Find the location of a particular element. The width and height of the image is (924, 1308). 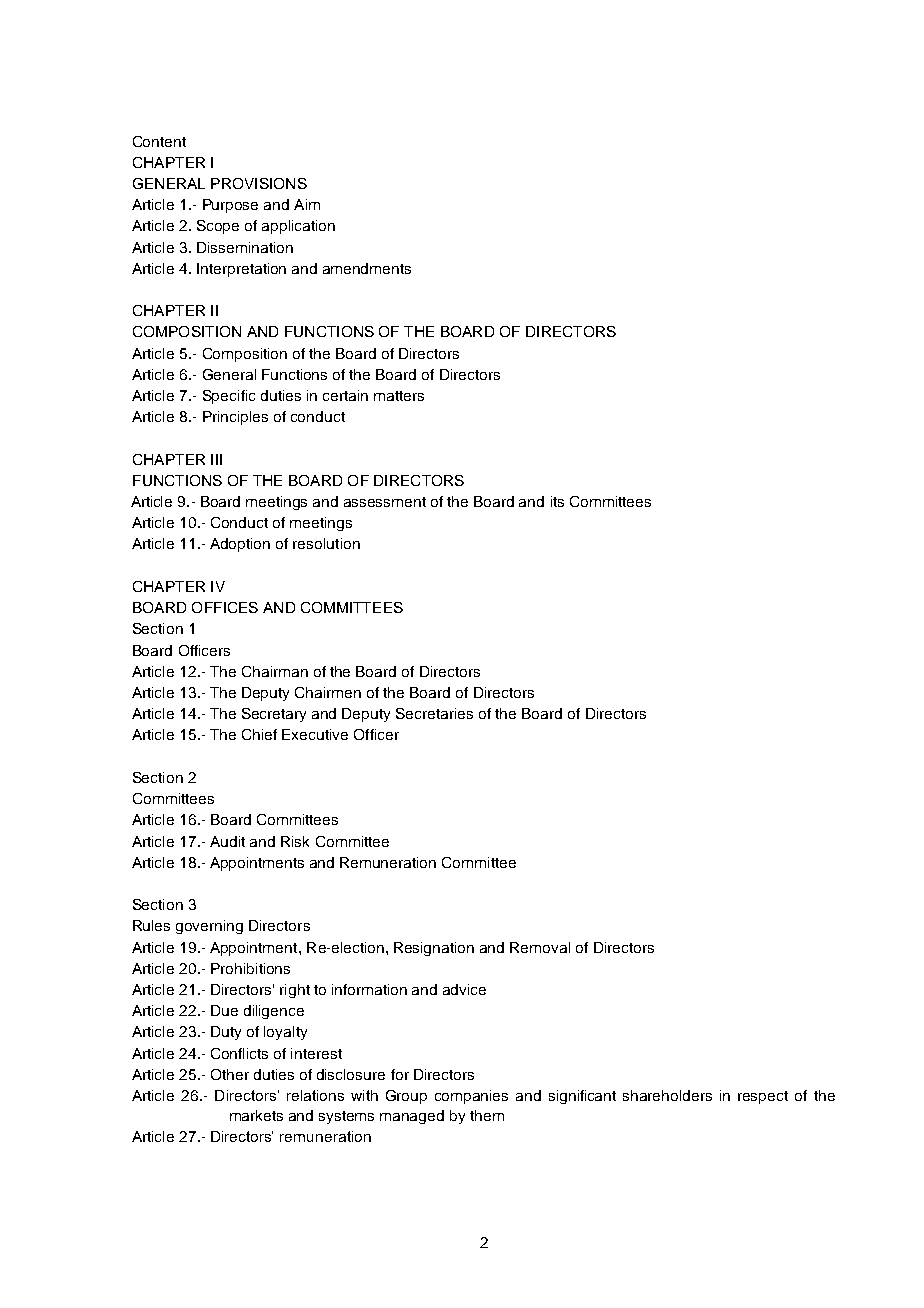

companies is located at coordinates (471, 1097).
